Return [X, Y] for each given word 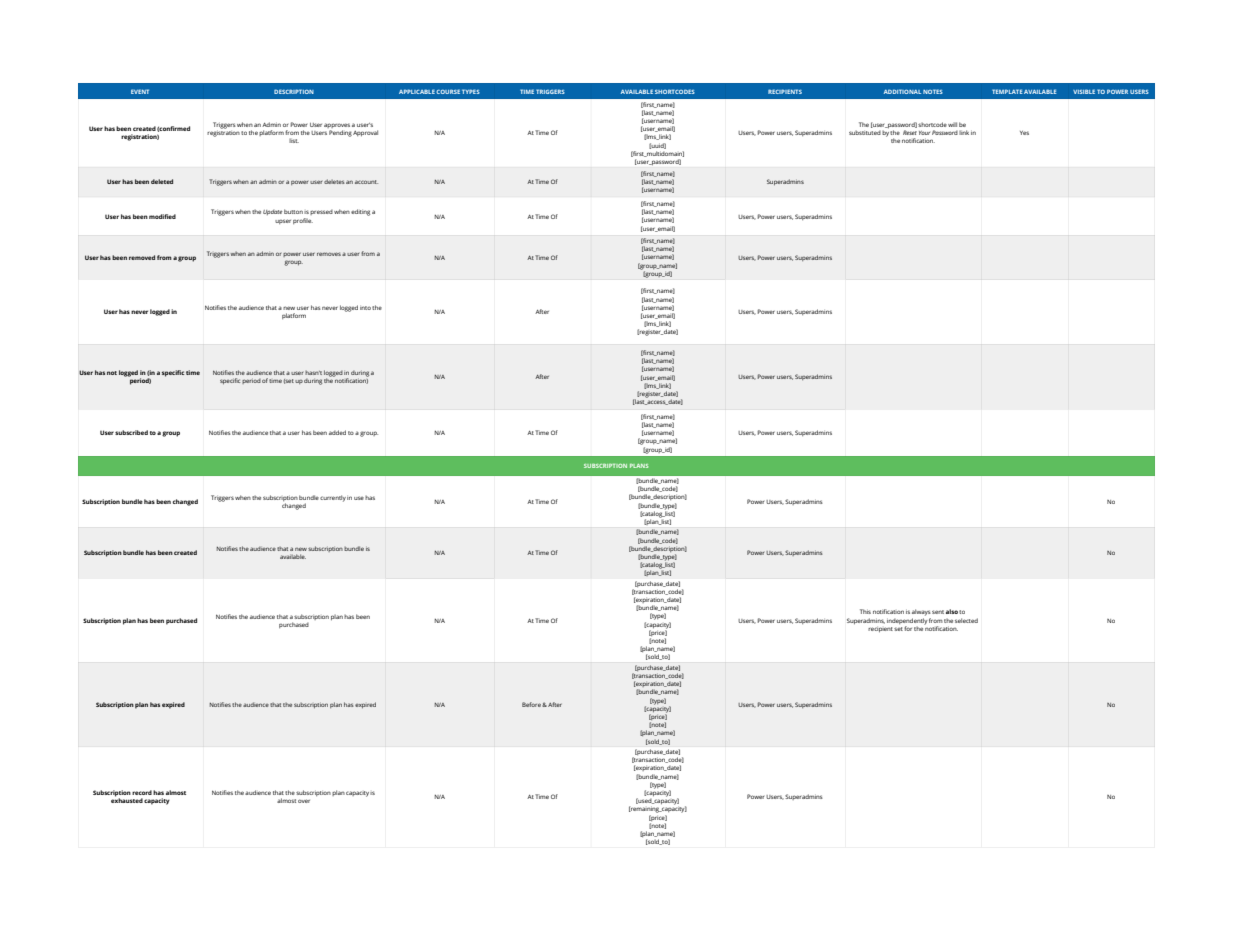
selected [966, 620]
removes [329, 254]
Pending [340, 133]
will [952, 124]
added [337, 432]
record [142, 792]
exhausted [127, 799]
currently [333, 498]
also [952, 611]
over [304, 801]
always [921, 612]
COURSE [448, 91]
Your [924, 133]
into [365, 308]
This [865, 611]
